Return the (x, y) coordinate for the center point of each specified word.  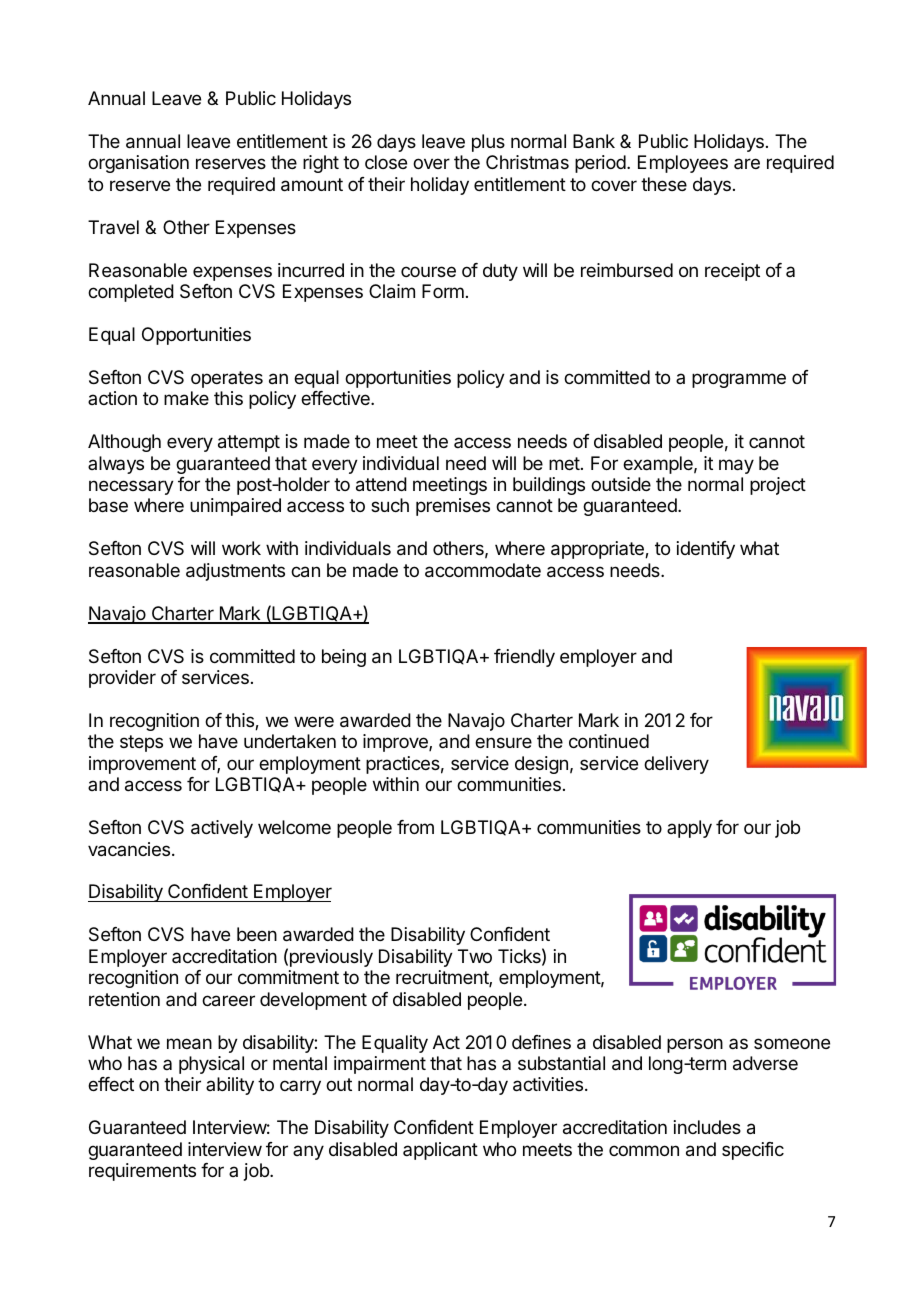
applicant (440, 1151)
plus (488, 143)
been (257, 934)
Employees (683, 164)
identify (706, 550)
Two (475, 956)
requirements (142, 1172)
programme (739, 380)
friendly (524, 658)
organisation (138, 164)
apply (689, 829)
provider (122, 679)
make (186, 398)
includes (707, 1127)
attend (381, 484)
